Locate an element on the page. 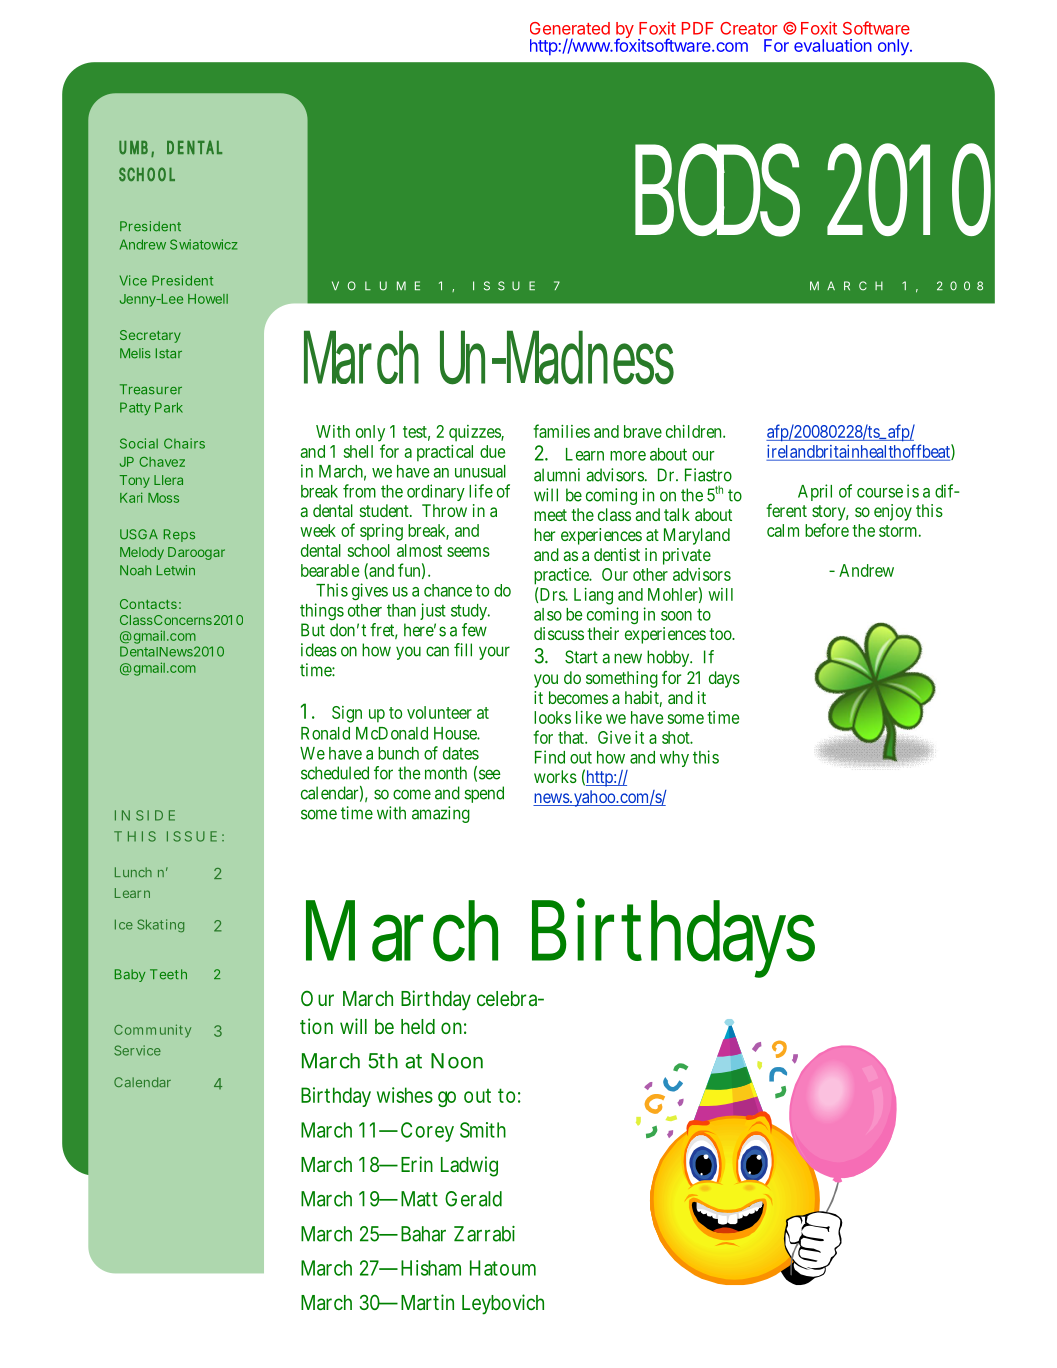  Gerald is located at coordinates (473, 1199).
